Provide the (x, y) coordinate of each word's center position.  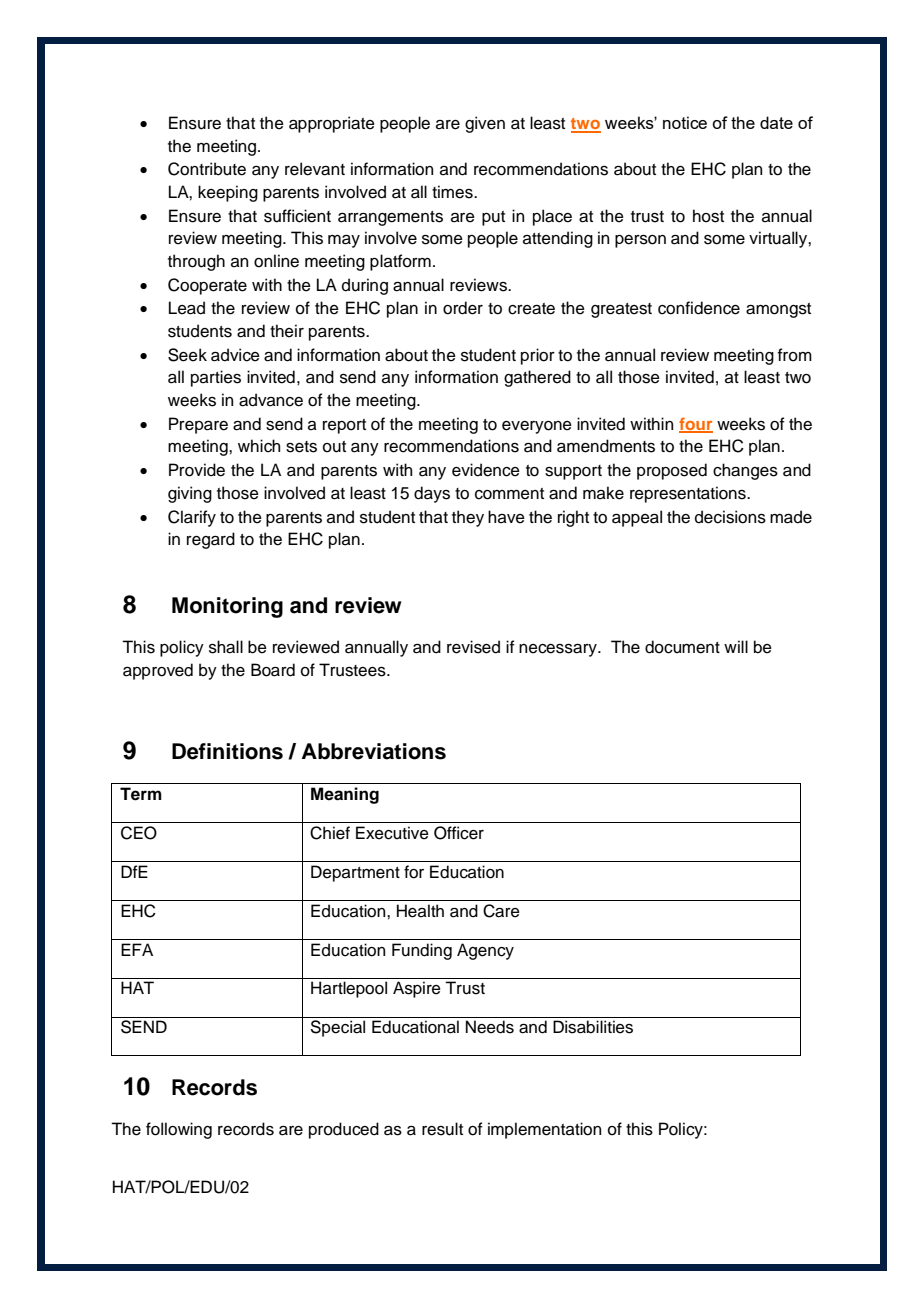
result (442, 1129)
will (736, 646)
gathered (537, 378)
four (696, 424)
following (179, 1130)
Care (501, 911)
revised (473, 647)
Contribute (207, 169)
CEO (139, 833)
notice (685, 122)
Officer (459, 833)
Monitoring (227, 607)
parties (216, 378)
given (485, 124)
